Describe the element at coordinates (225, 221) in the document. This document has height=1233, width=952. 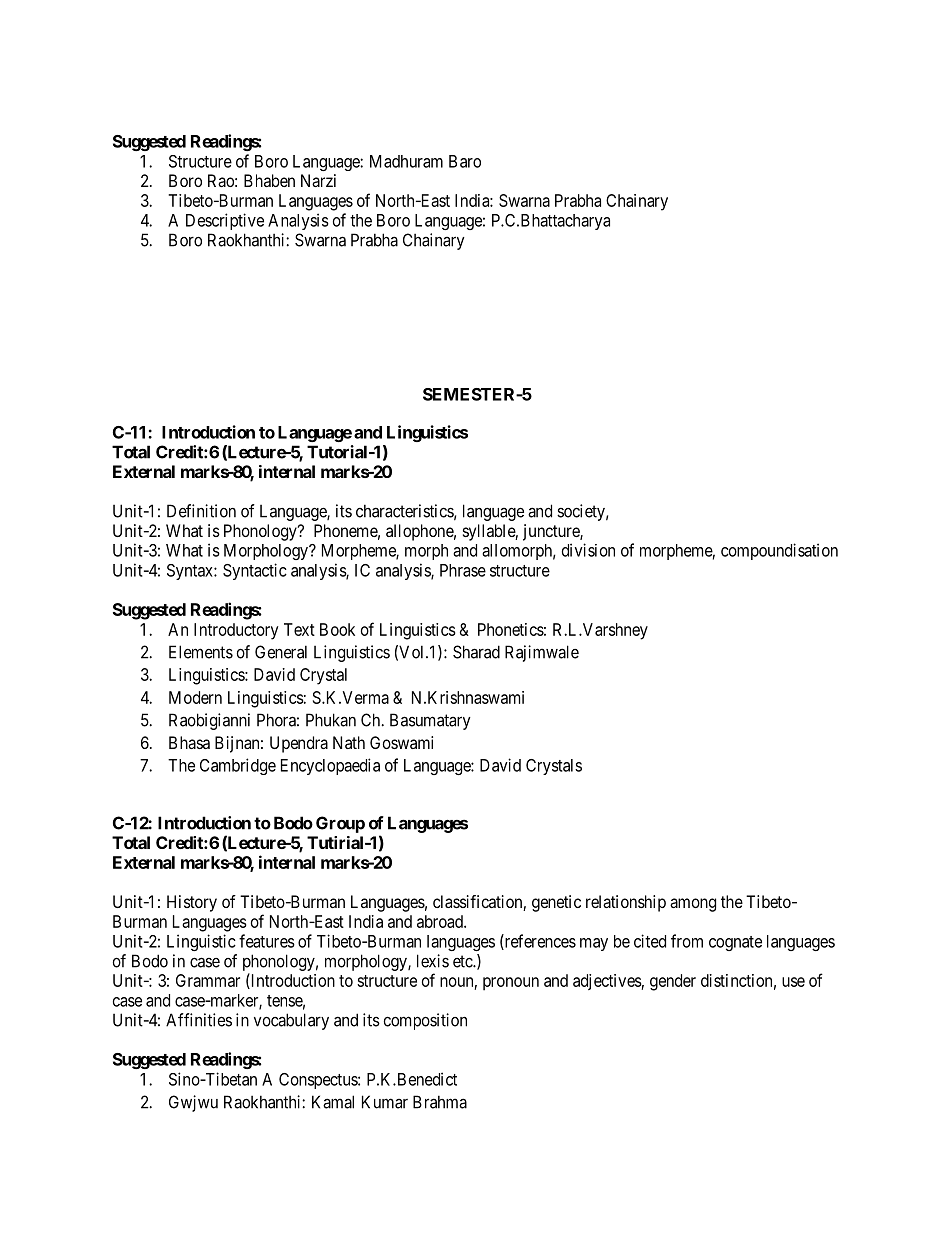
I see `Descriptive` at that location.
